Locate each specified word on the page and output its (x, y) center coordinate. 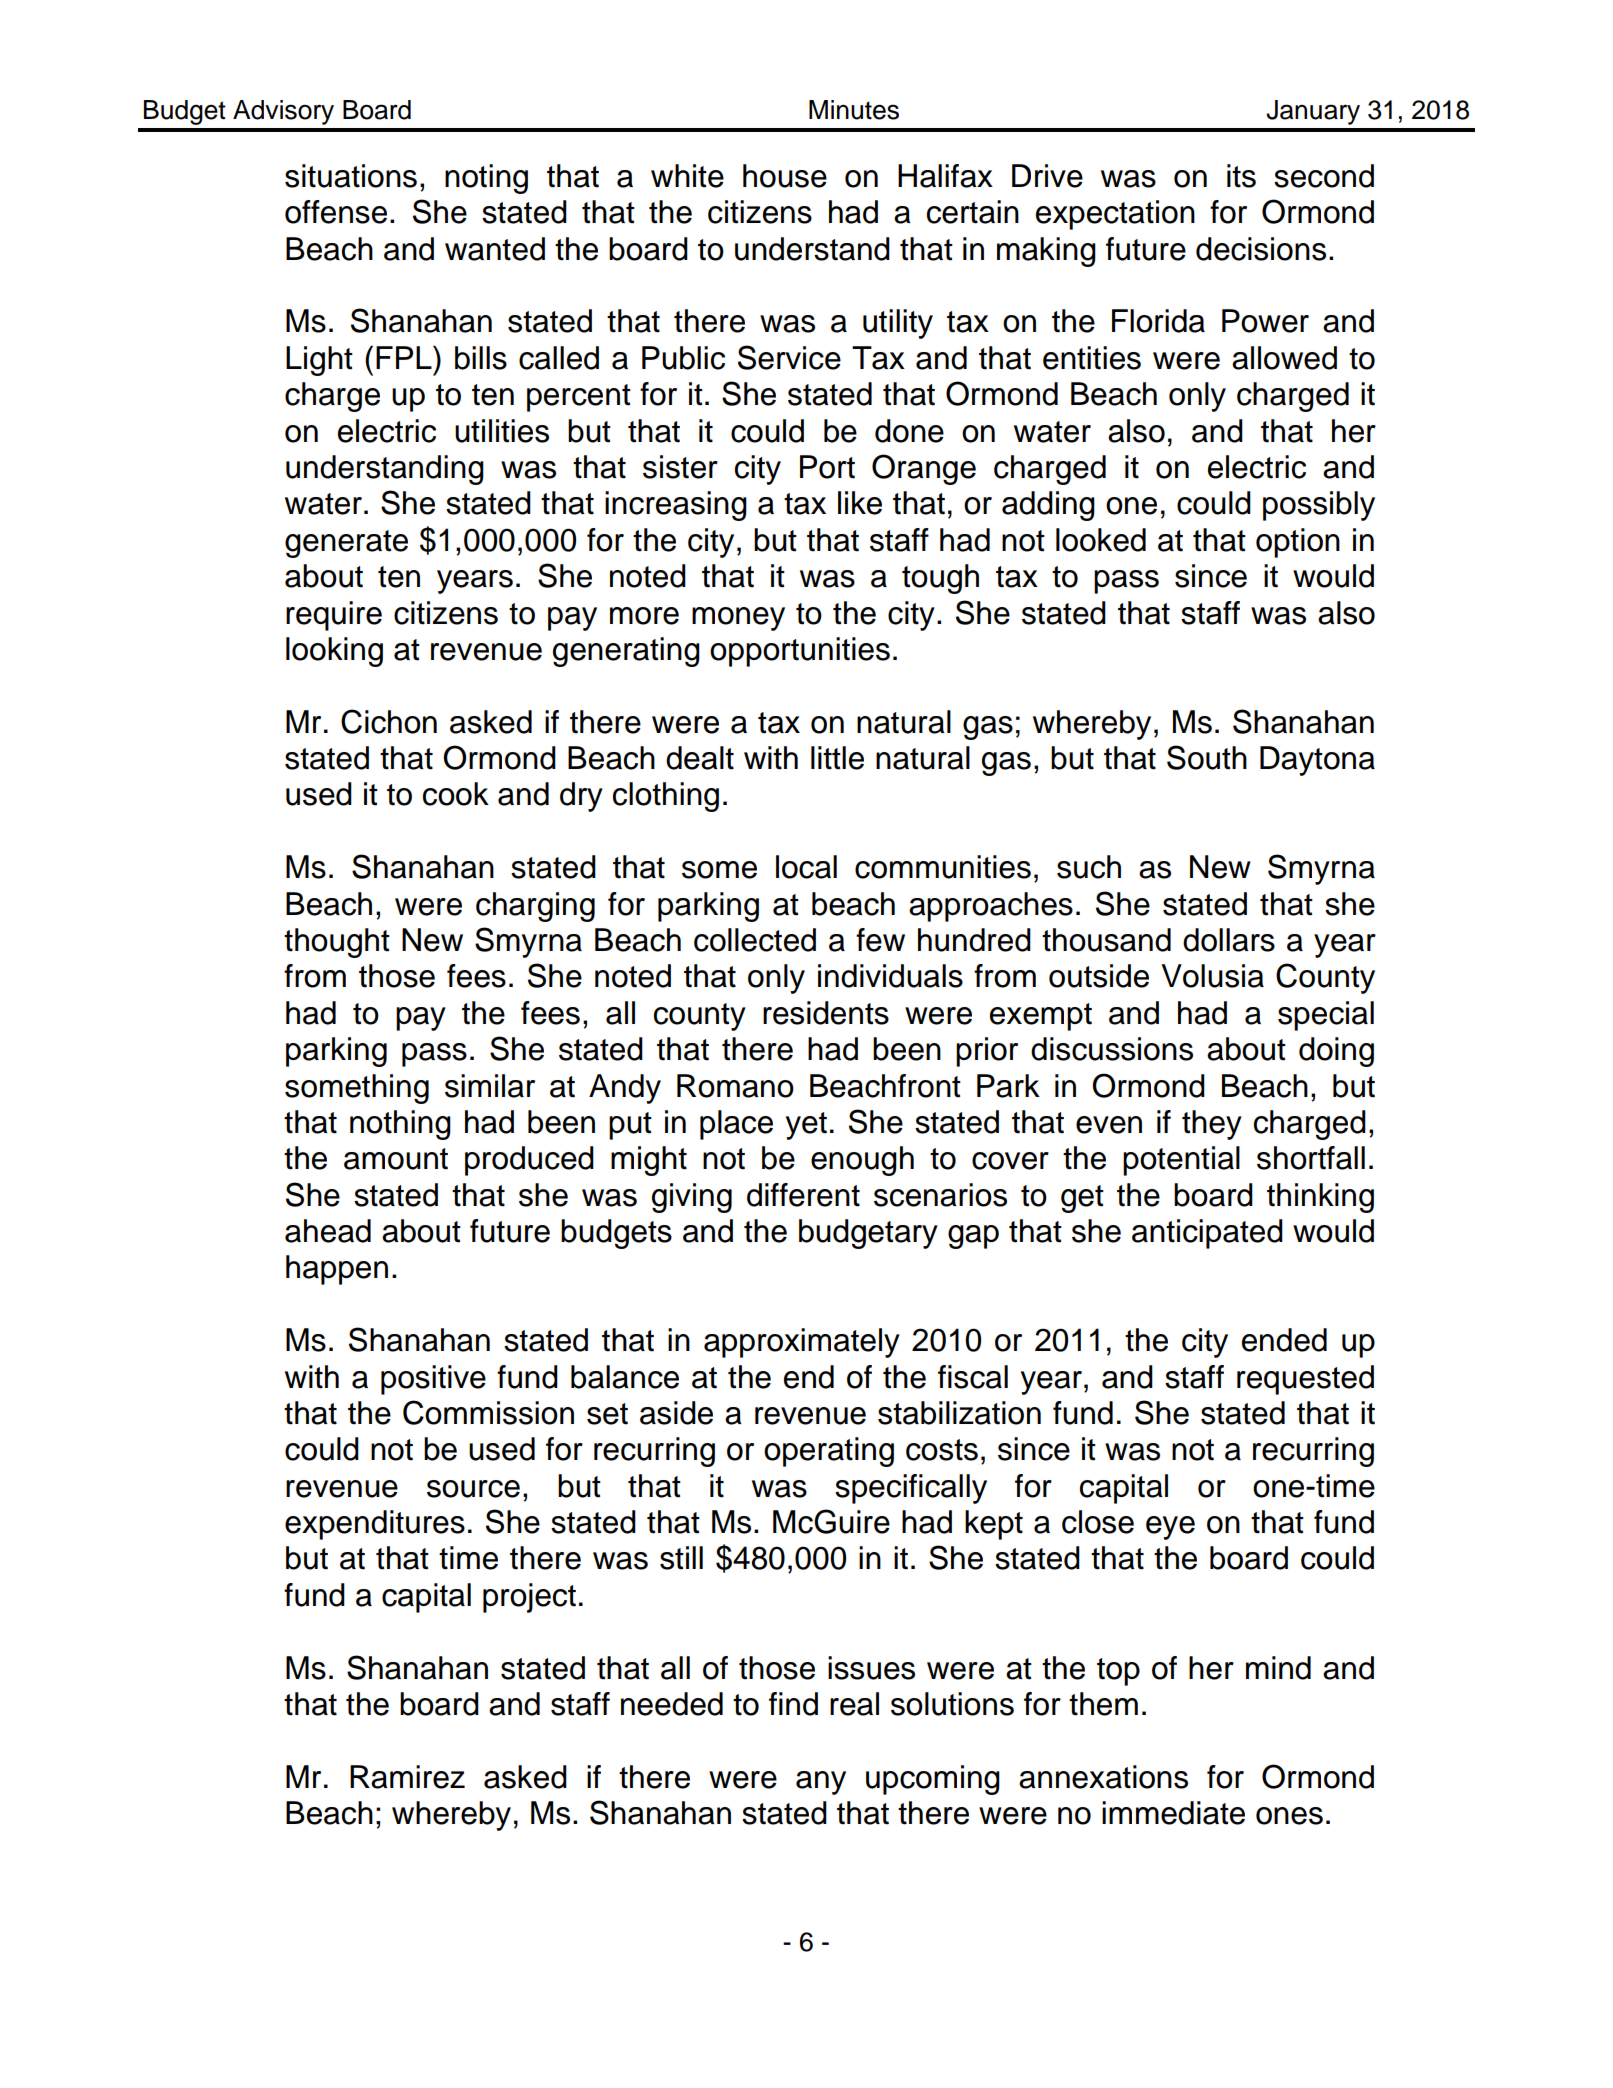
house (785, 176)
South (1207, 757)
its (1241, 176)
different (803, 1195)
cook (456, 794)
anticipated (1207, 1234)
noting (486, 179)
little (837, 758)
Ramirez (407, 1777)
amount (396, 1159)
